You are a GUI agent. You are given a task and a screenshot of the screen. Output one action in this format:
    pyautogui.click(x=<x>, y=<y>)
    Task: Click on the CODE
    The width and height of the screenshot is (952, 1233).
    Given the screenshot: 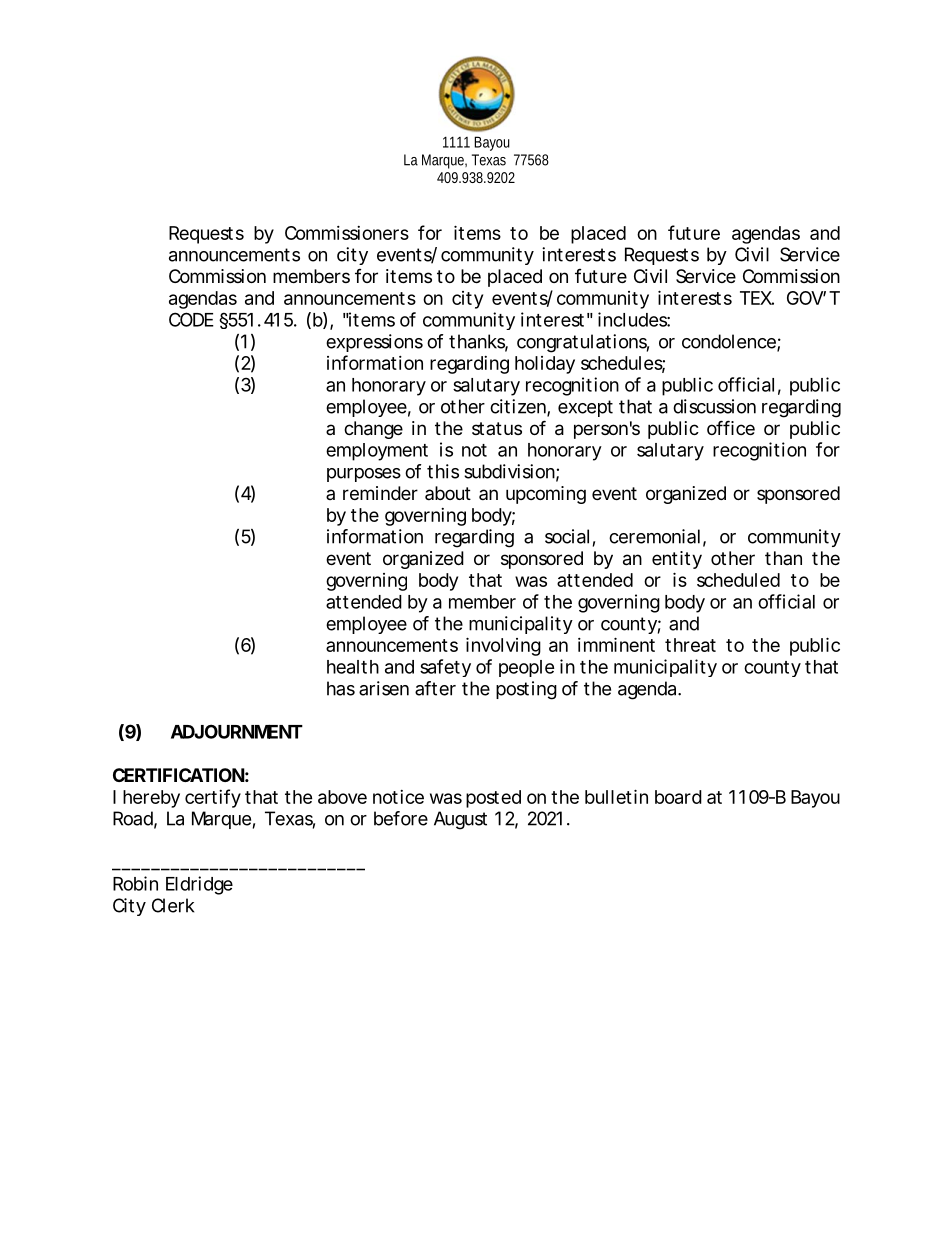 What is the action you would take?
    pyautogui.click(x=191, y=319)
